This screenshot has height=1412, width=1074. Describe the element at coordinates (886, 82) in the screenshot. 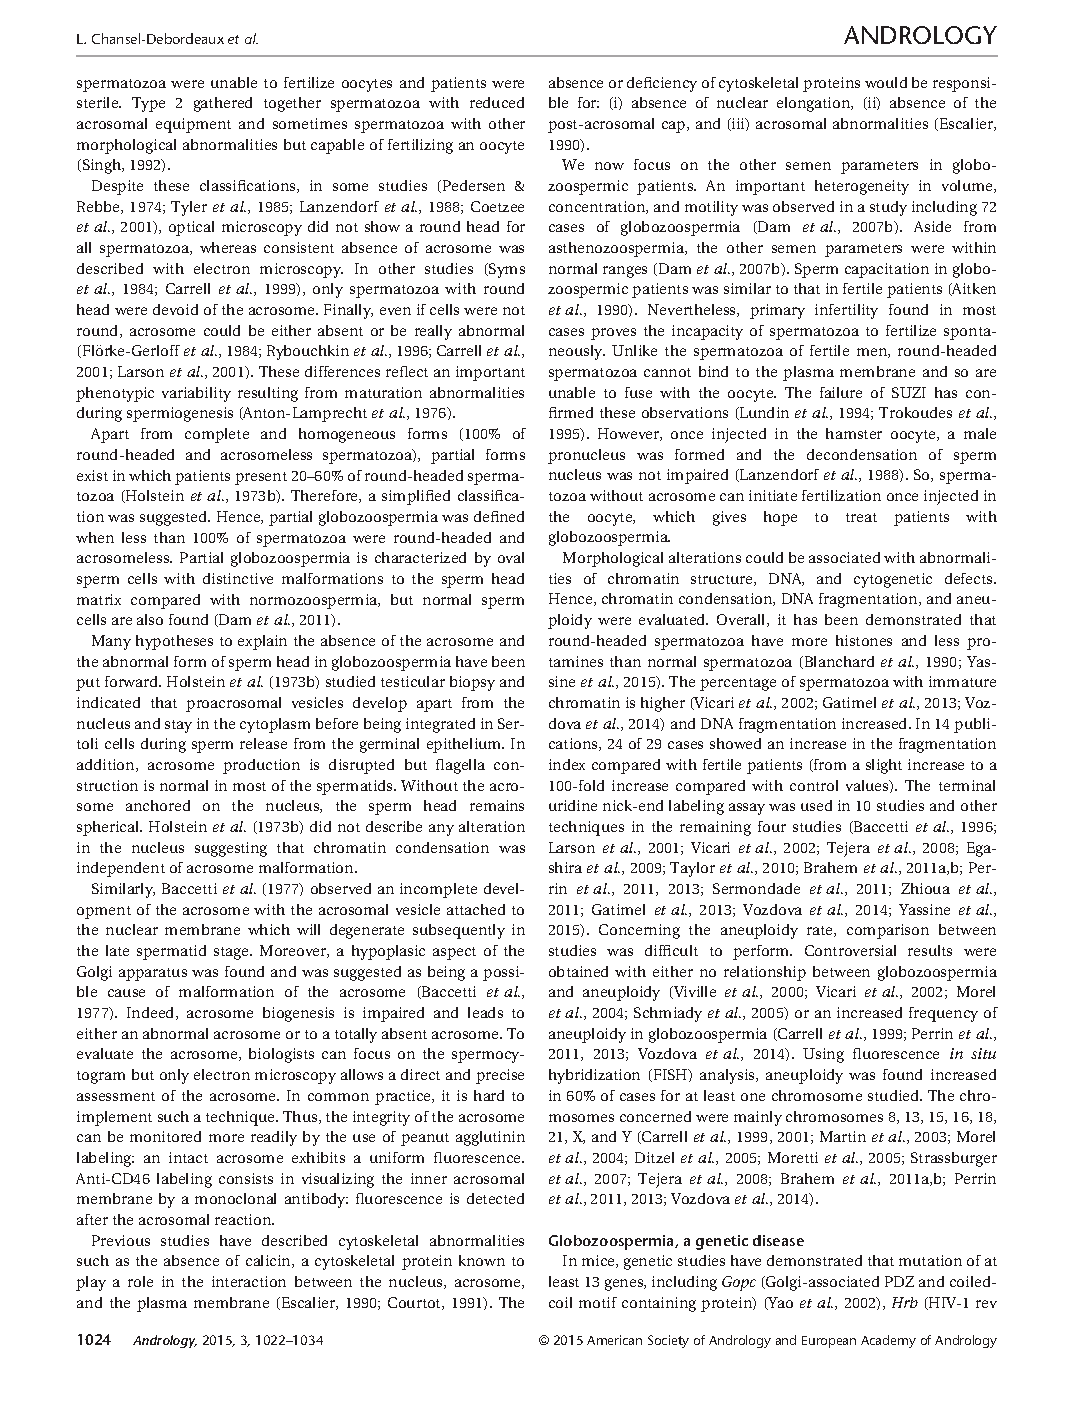

I see `would` at that location.
